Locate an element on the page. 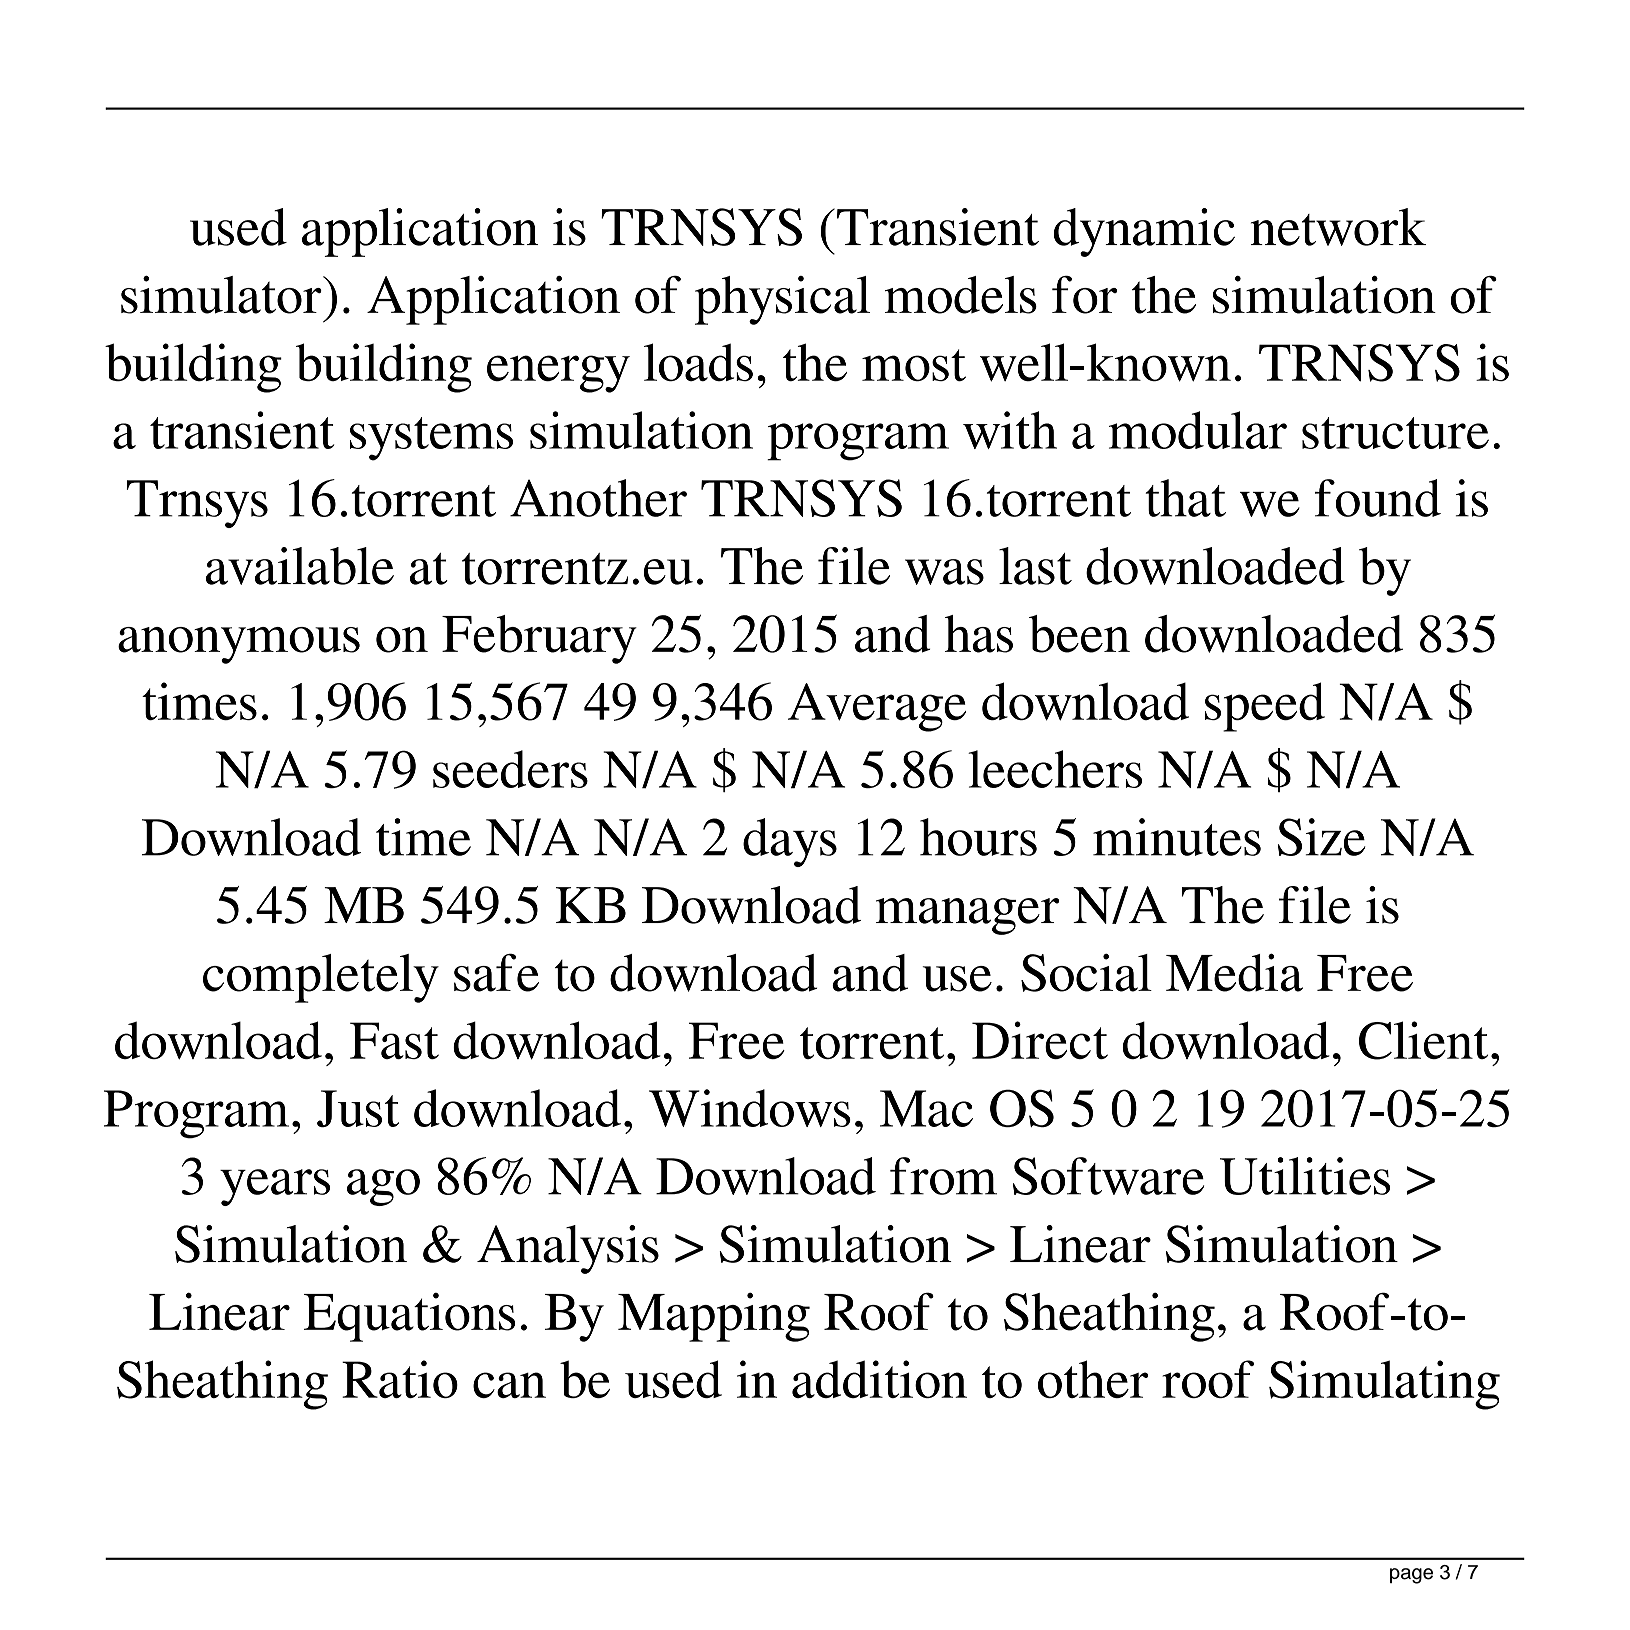 This page has width=1630, height=1630. addition is located at coordinates (879, 1379).
